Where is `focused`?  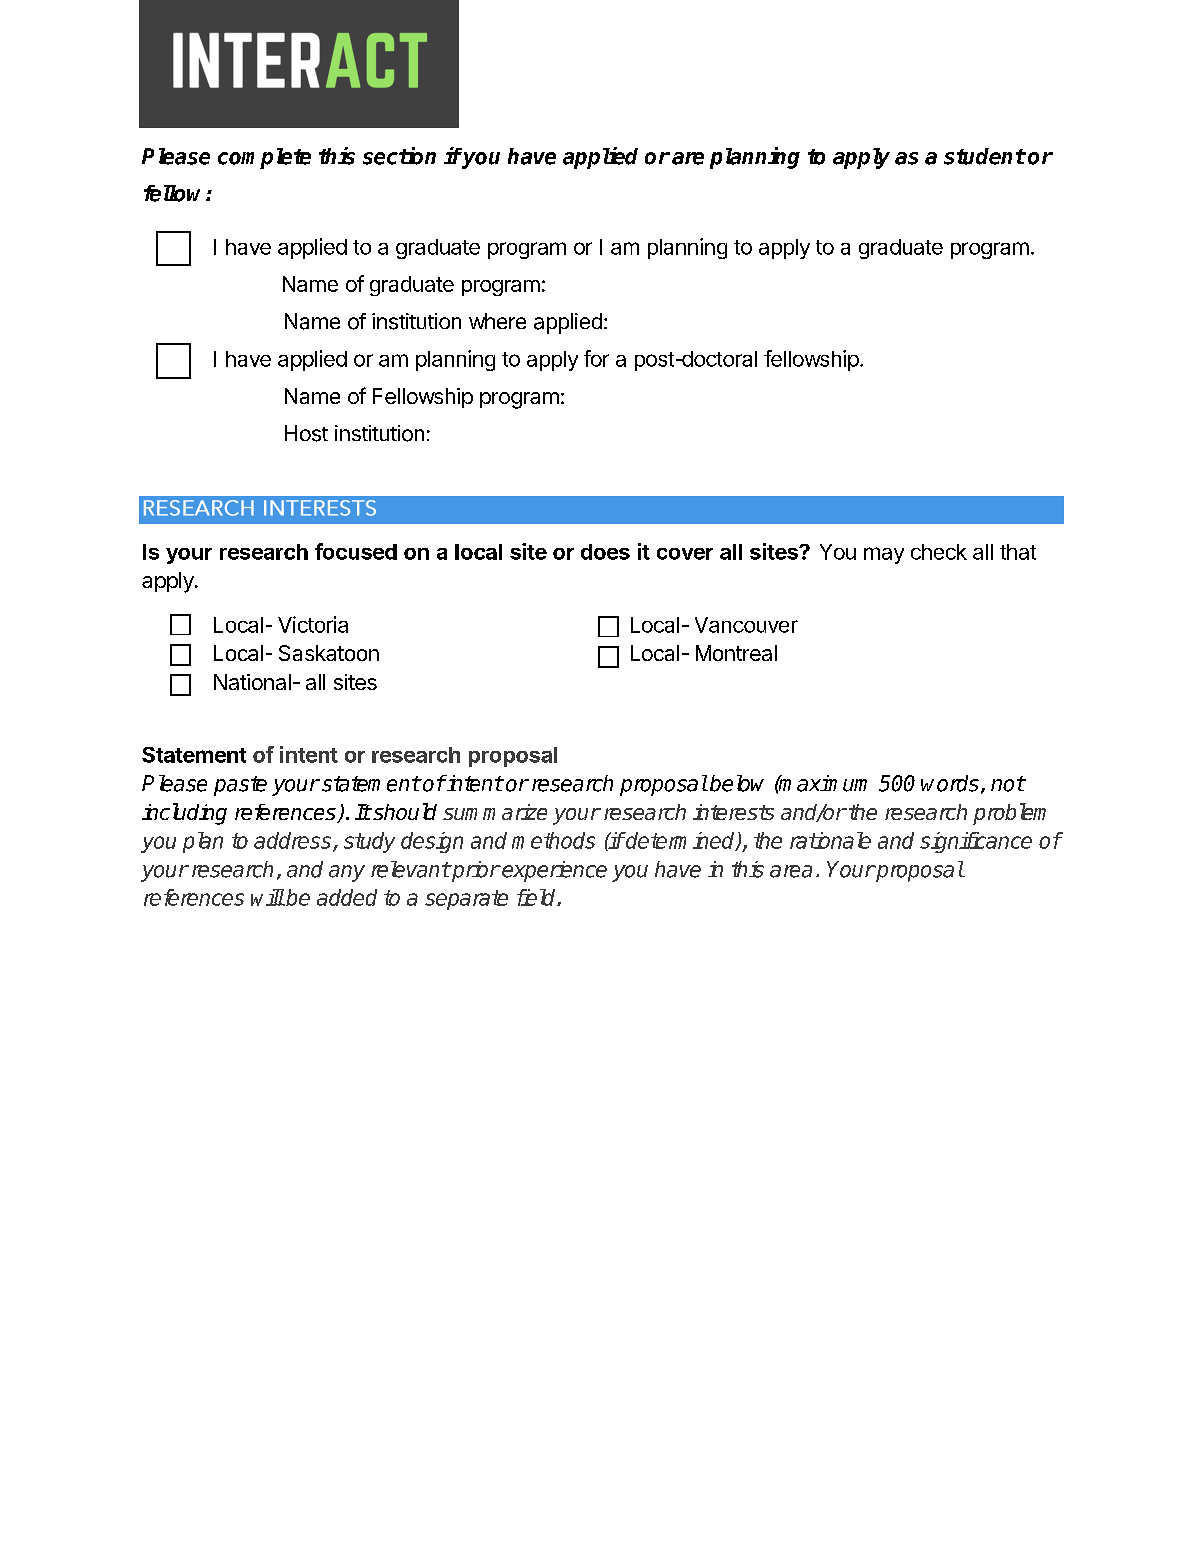 focused is located at coordinates (356, 551).
